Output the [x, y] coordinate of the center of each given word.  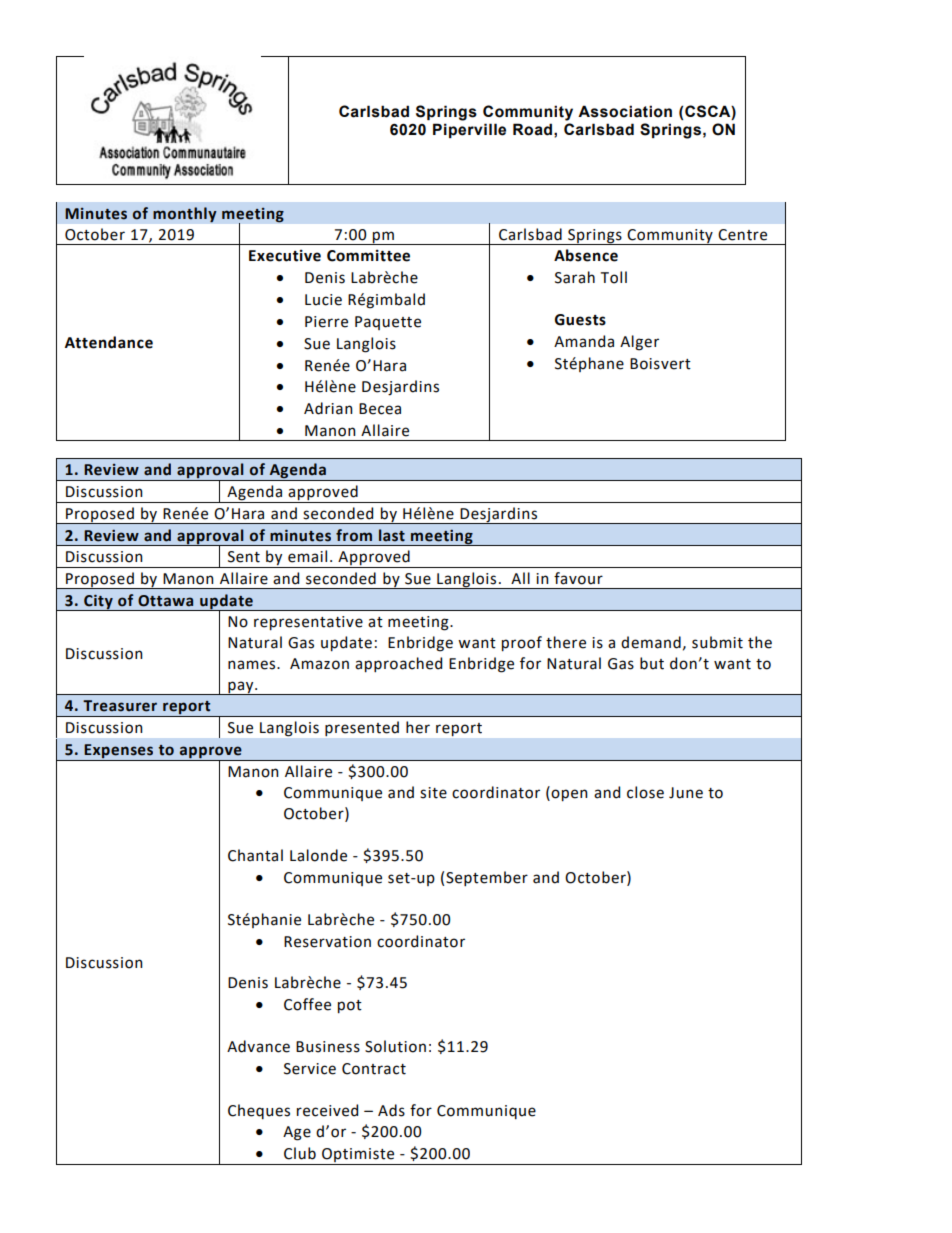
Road [532, 129]
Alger [639, 343]
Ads [391, 1110]
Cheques [259, 1111]
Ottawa [165, 601]
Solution [395, 1046]
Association [625, 111]
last [392, 535]
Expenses [119, 752]
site [433, 793]
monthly [185, 215]
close [645, 792]
